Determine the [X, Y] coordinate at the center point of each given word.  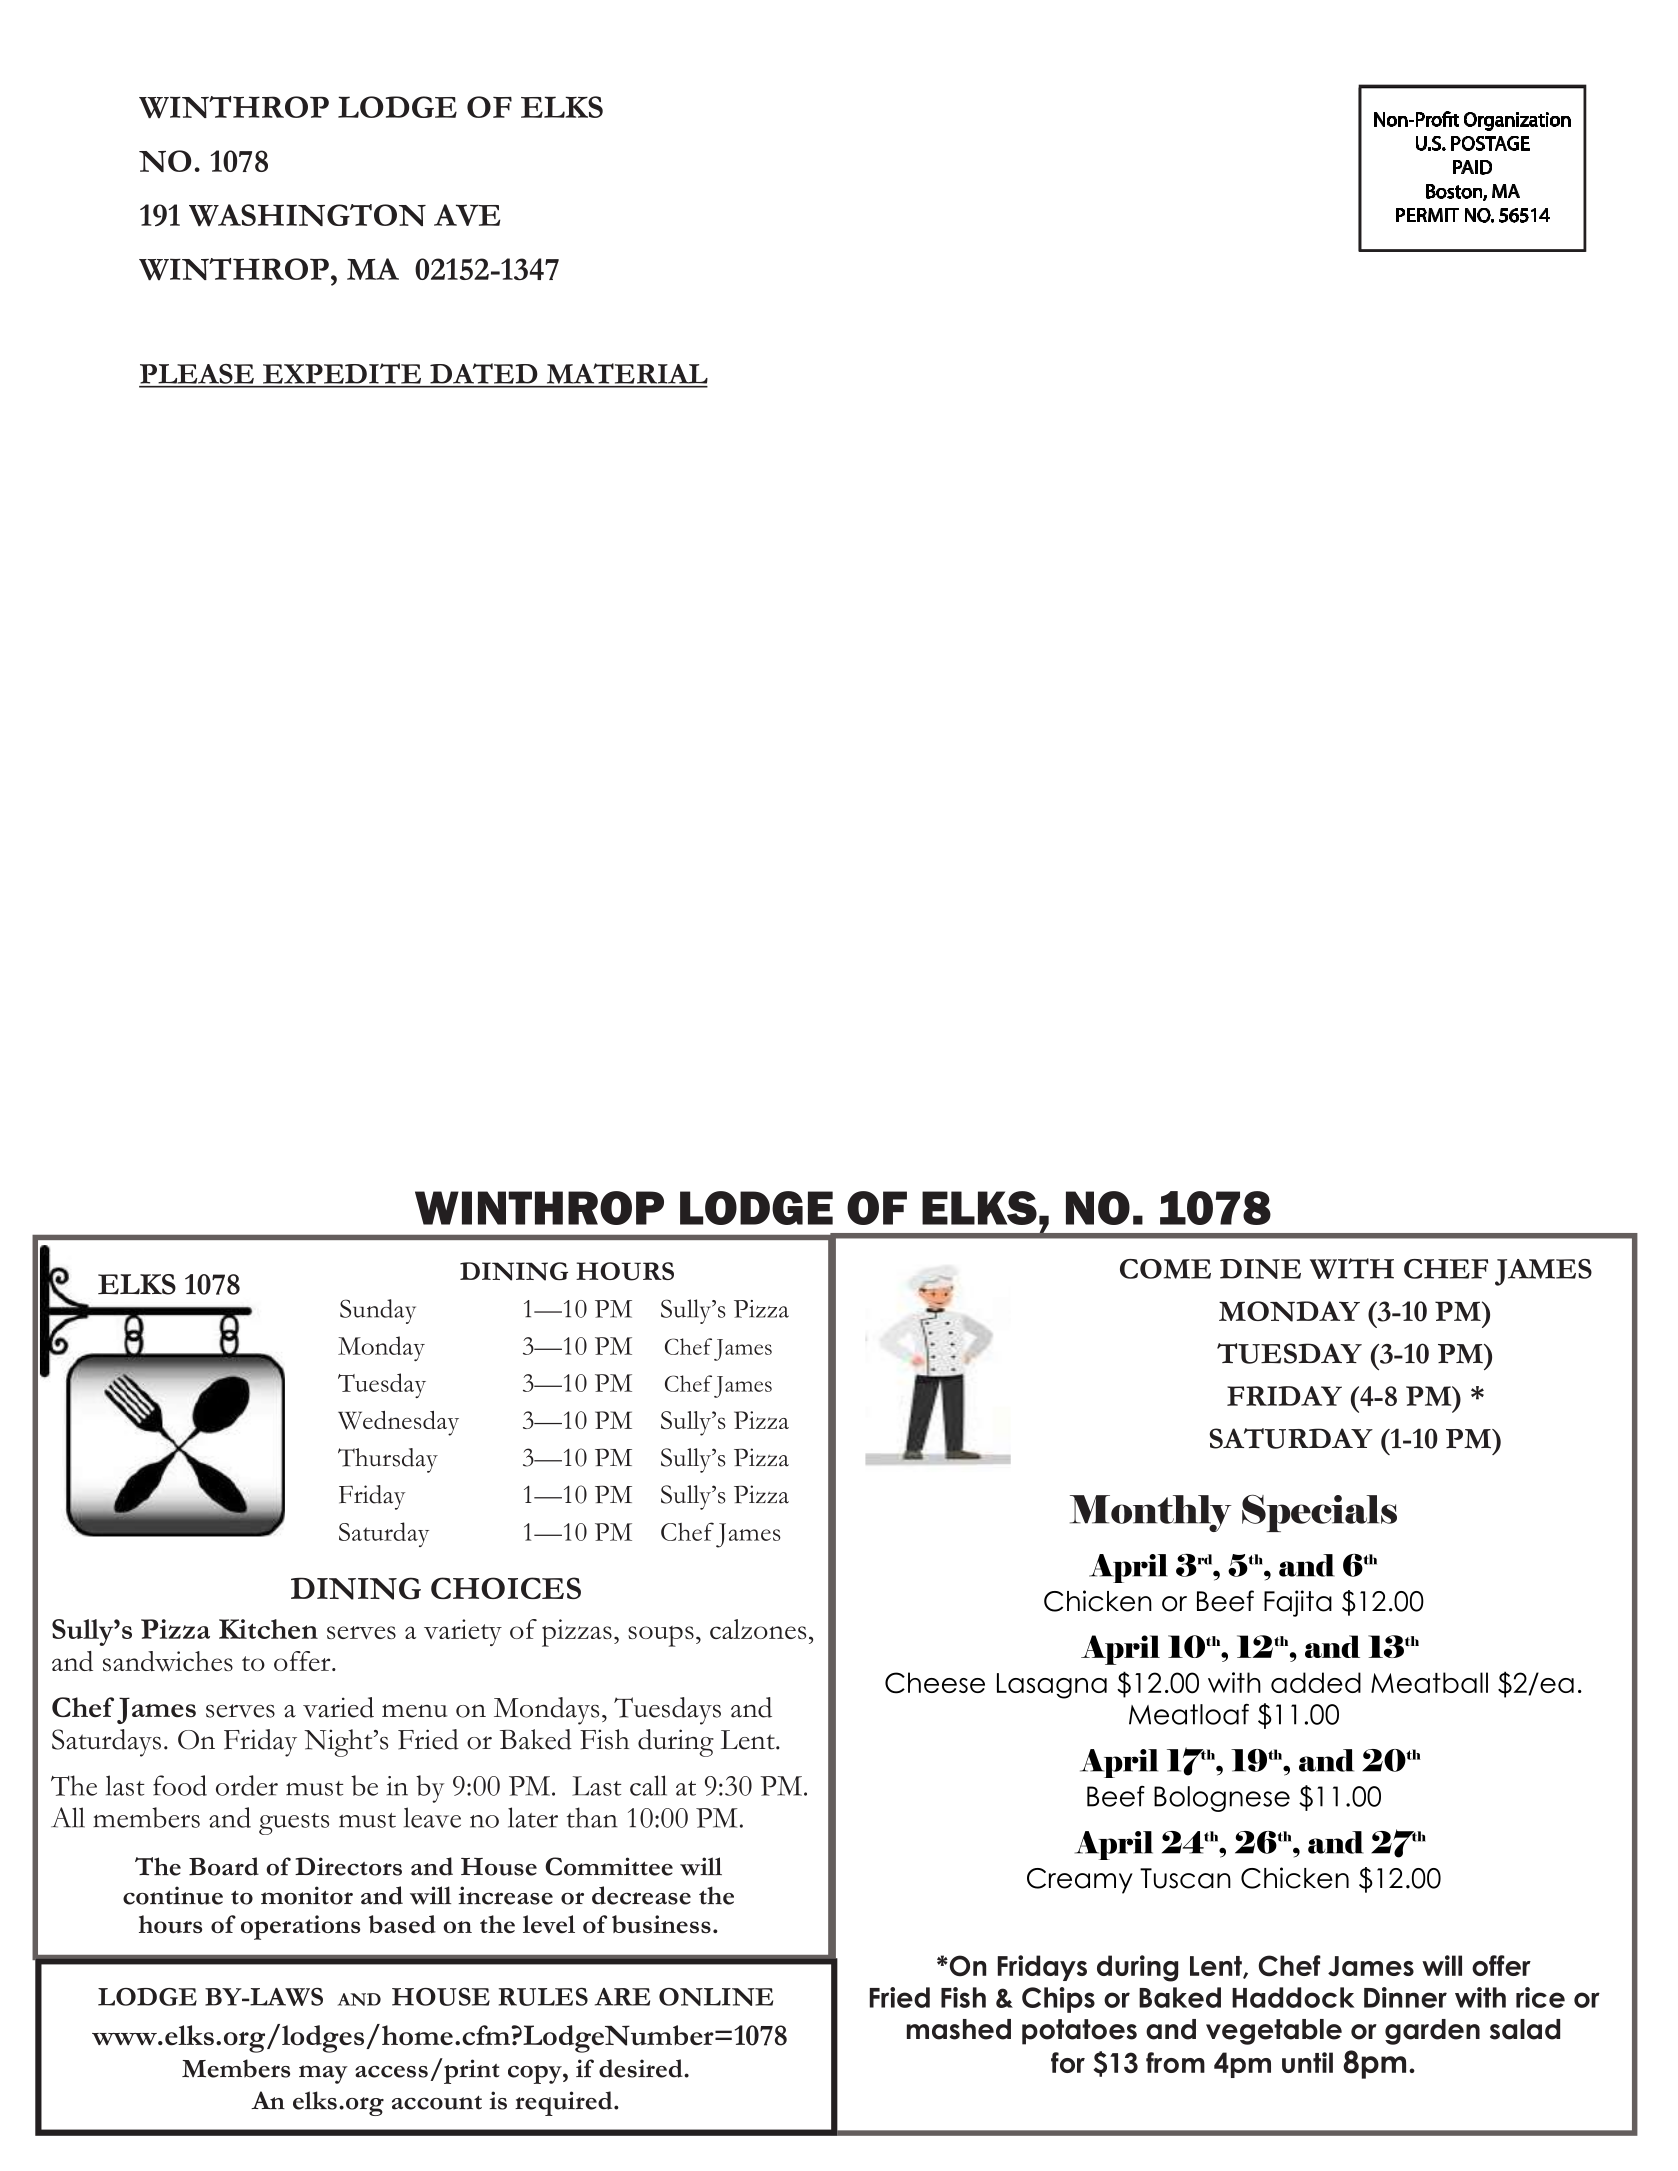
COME [1165, 1269]
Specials [1319, 1513]
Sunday [378, 1311]
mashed [959, 2029]
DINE [1260, 1269]
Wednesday [398, 1423]
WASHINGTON [307, 215]
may [323, 2074]
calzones [758, 1629]
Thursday [388, 1460]
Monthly [1151, 1513]
